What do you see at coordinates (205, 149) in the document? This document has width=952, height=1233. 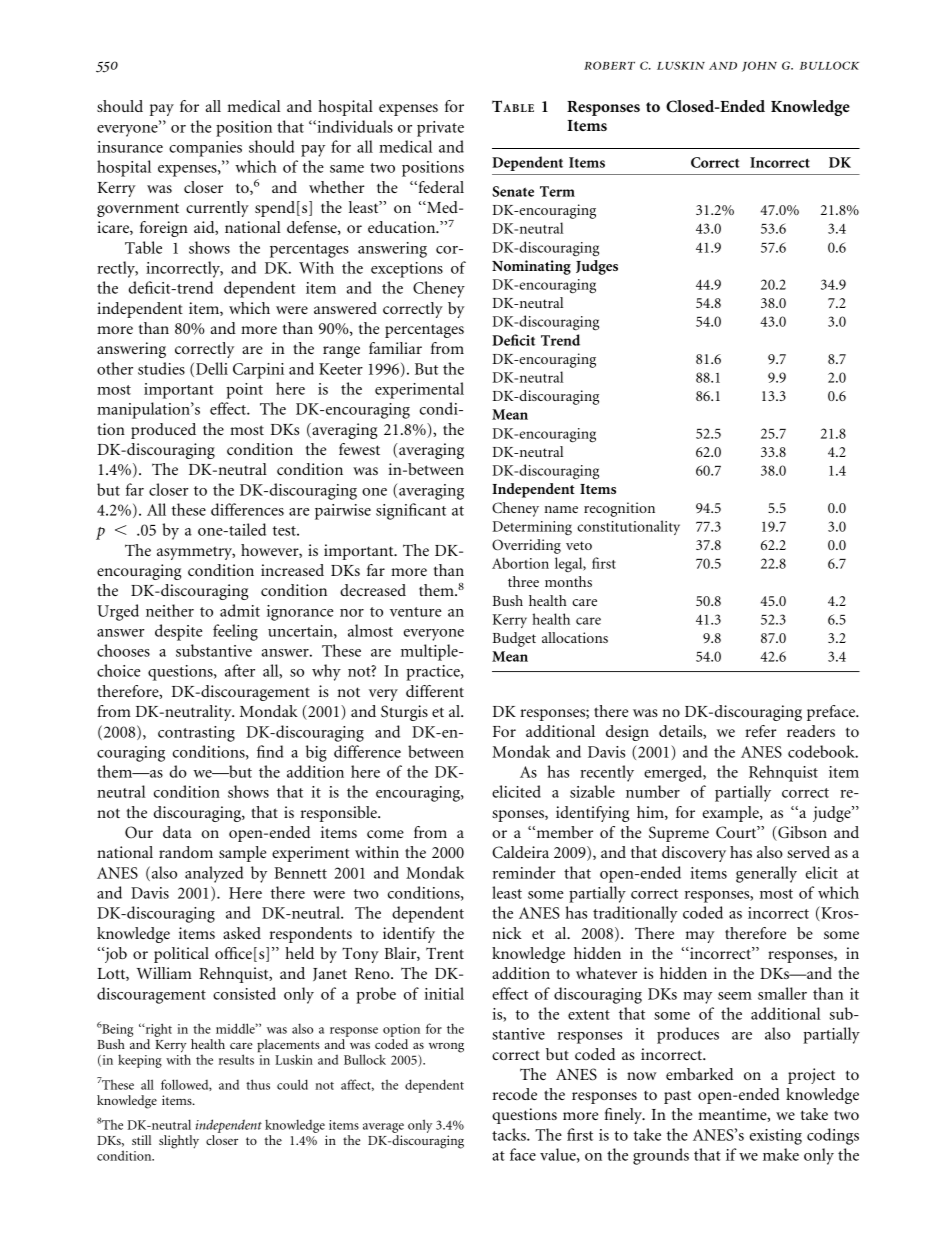 I see `companies` at bounding box center [205, 149].
